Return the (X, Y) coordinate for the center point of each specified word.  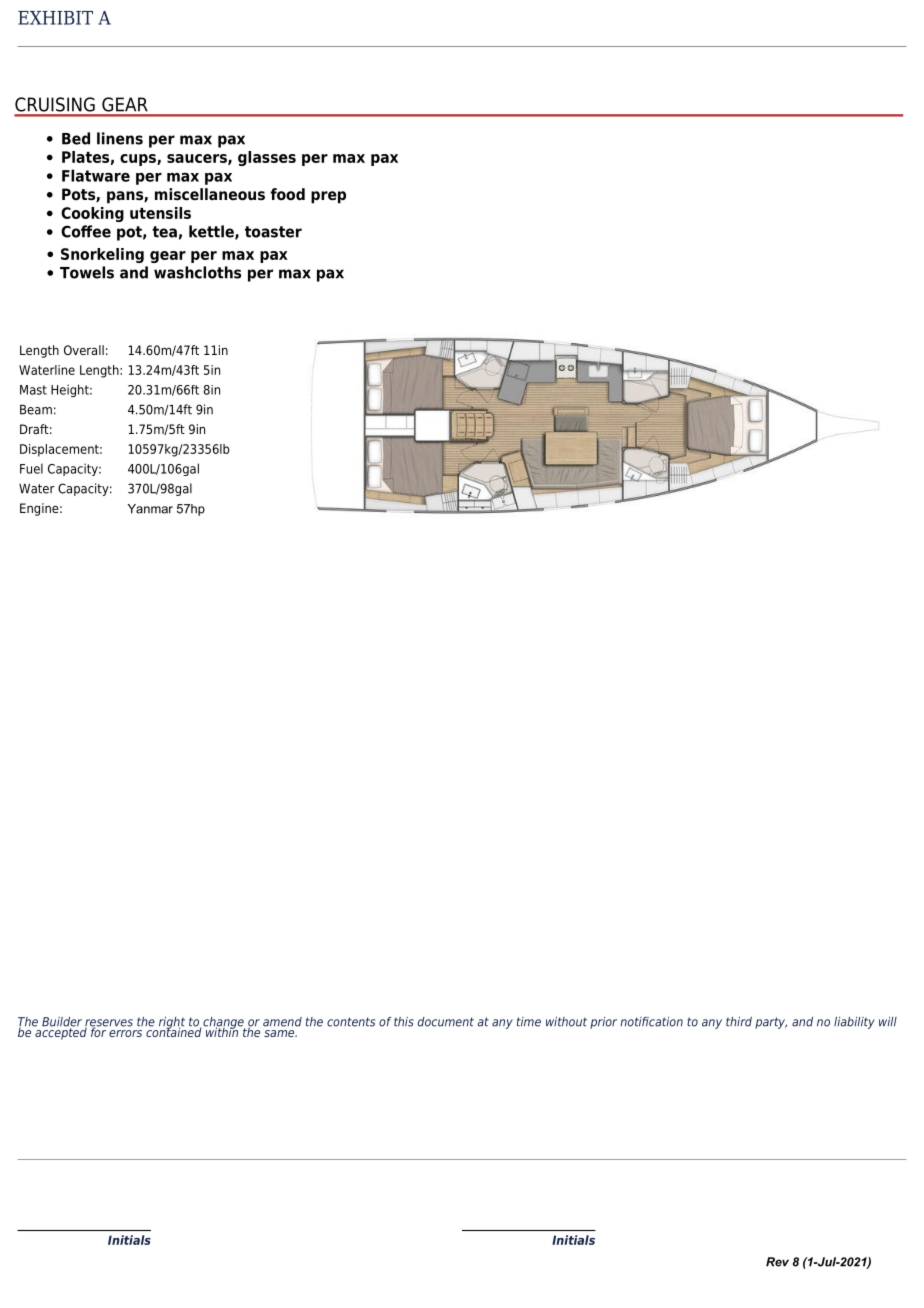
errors (125, 1033)
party (771, 1023)
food (287, 194)
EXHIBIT (55, 18)
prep (328, 197)
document (446, 1022)
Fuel (31, 468)
